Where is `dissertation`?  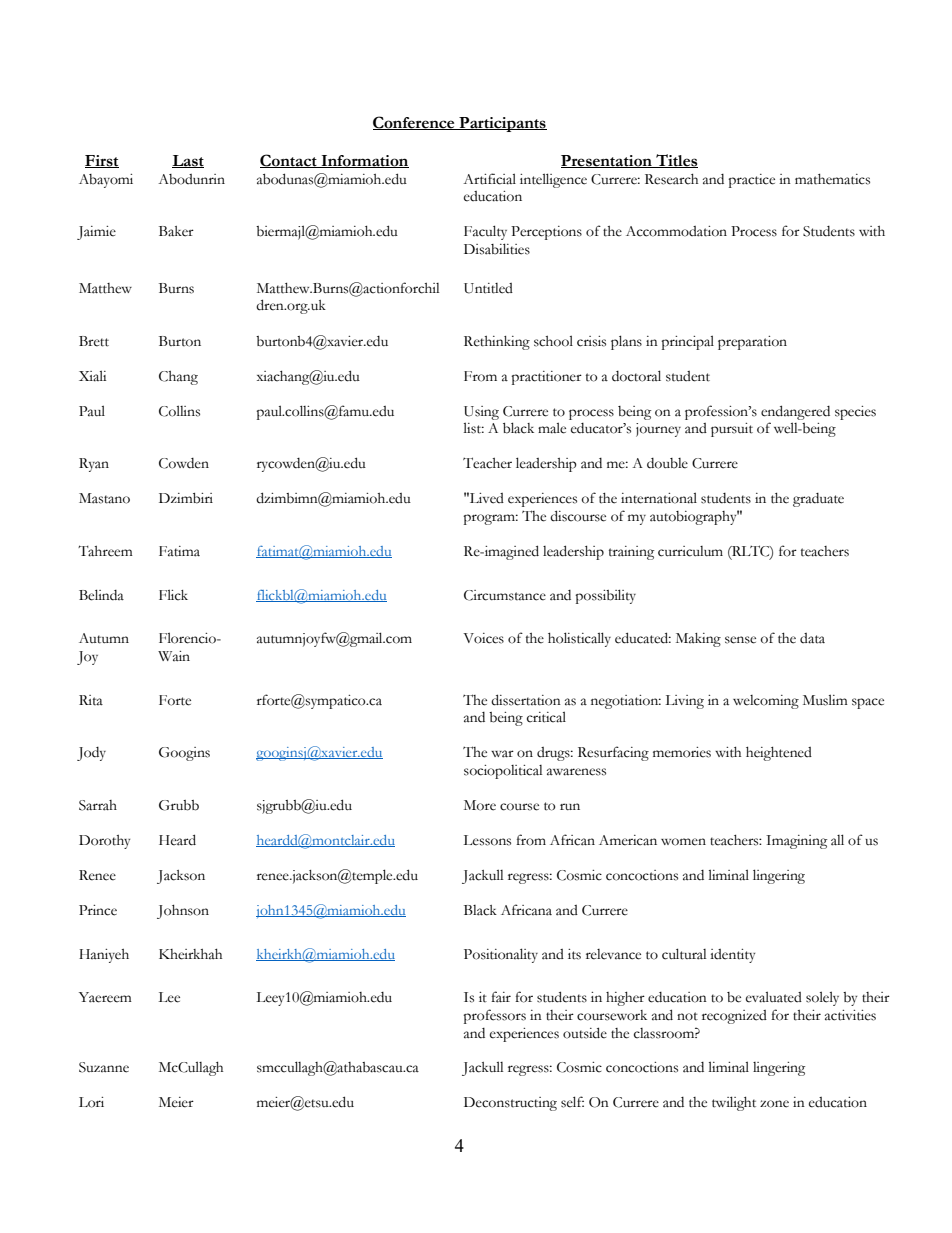 dissertation is located at coordinates (526, 700).
